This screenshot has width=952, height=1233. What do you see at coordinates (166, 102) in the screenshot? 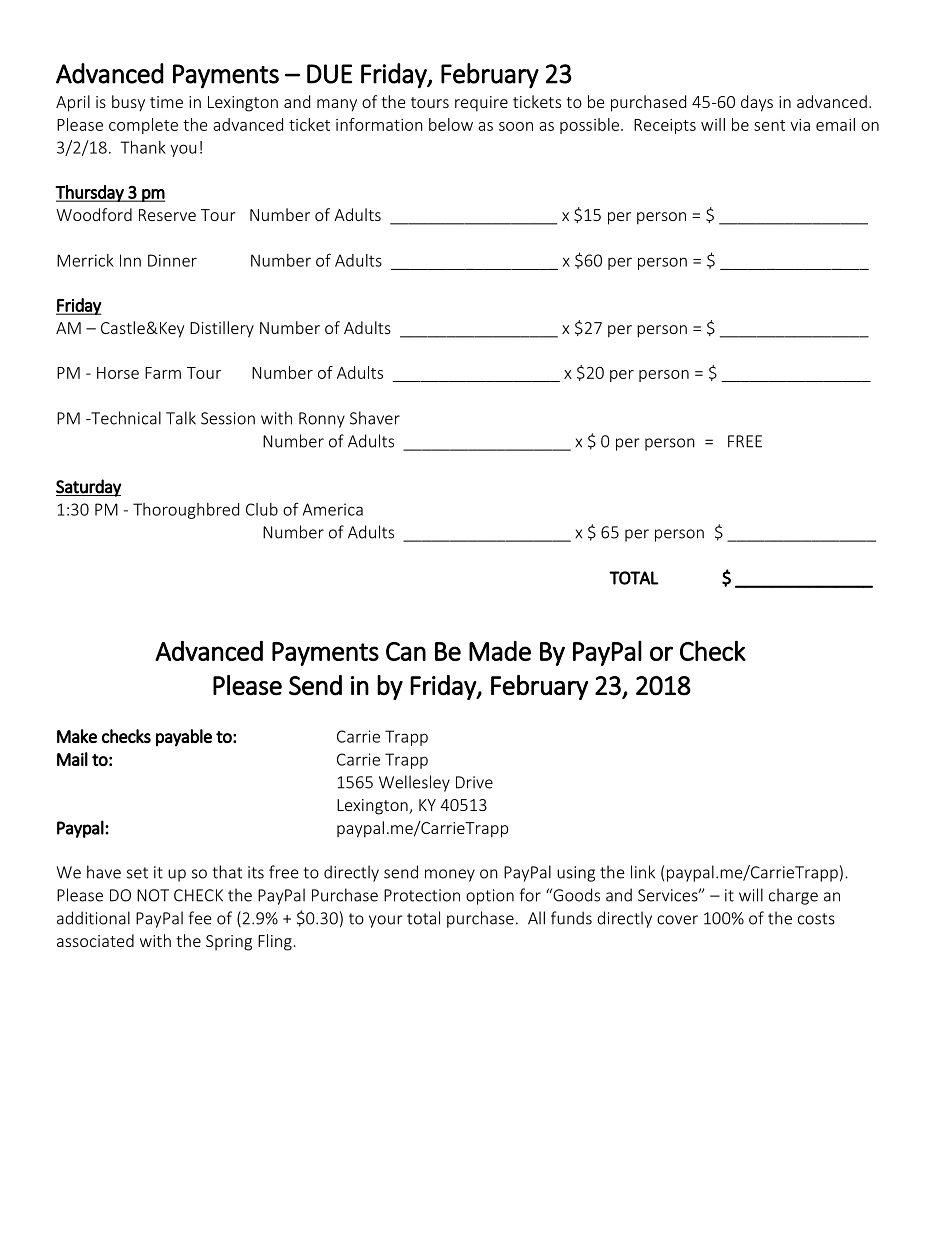
I see `time` at bounding box center [166, 102].
